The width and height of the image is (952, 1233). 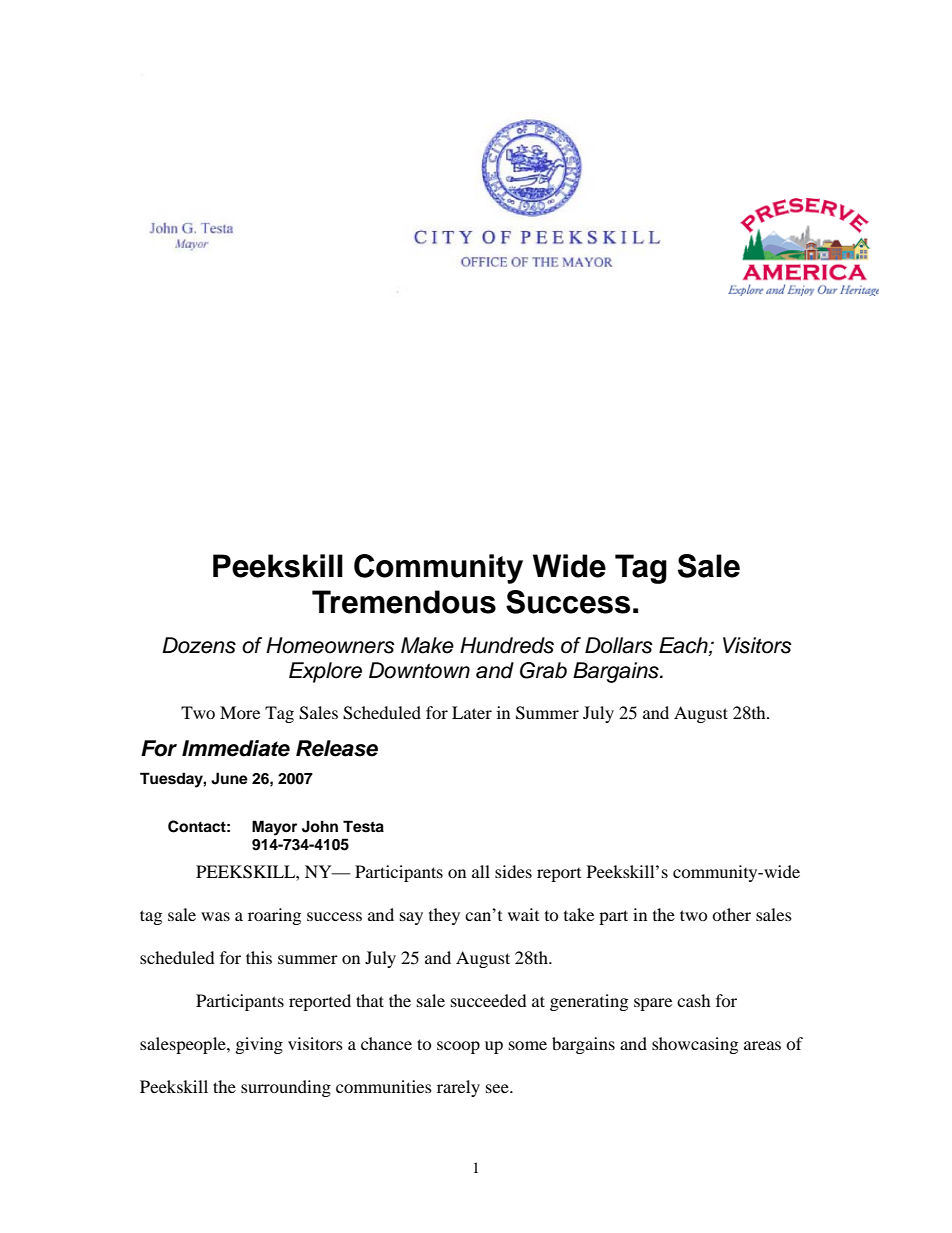 I want to click on Dollars, so click(x=619, y=645).
